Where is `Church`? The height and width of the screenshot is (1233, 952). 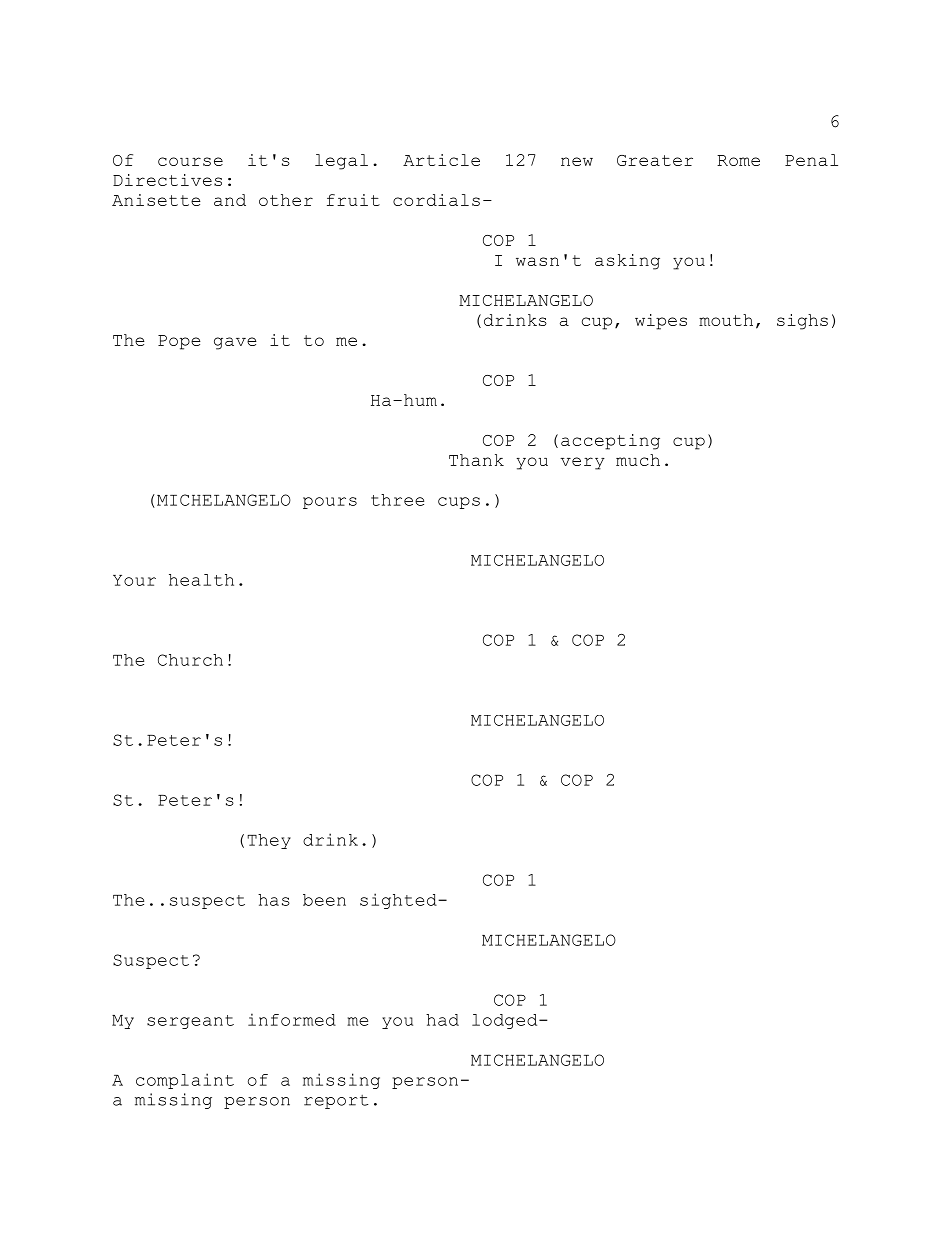
Church is located at coordinates (190, 660).
